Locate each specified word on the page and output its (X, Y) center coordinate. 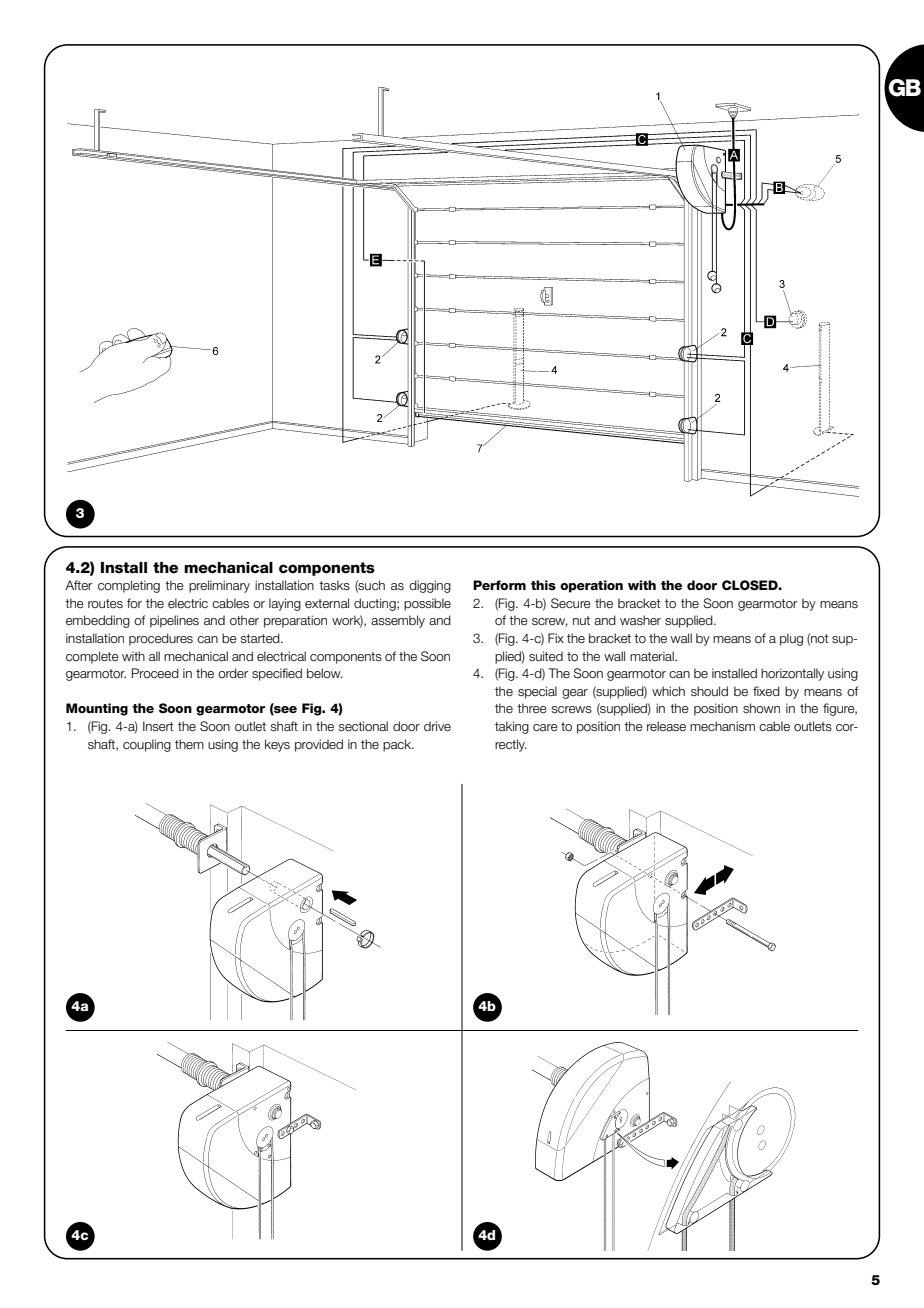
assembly (398, 621)
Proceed (155, 673)
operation (591, 586)
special (537, 692)
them (189, 744)
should (709, 691)
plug (791, 639)
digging (430, 586)
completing (129, 586)
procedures (161, 639)
